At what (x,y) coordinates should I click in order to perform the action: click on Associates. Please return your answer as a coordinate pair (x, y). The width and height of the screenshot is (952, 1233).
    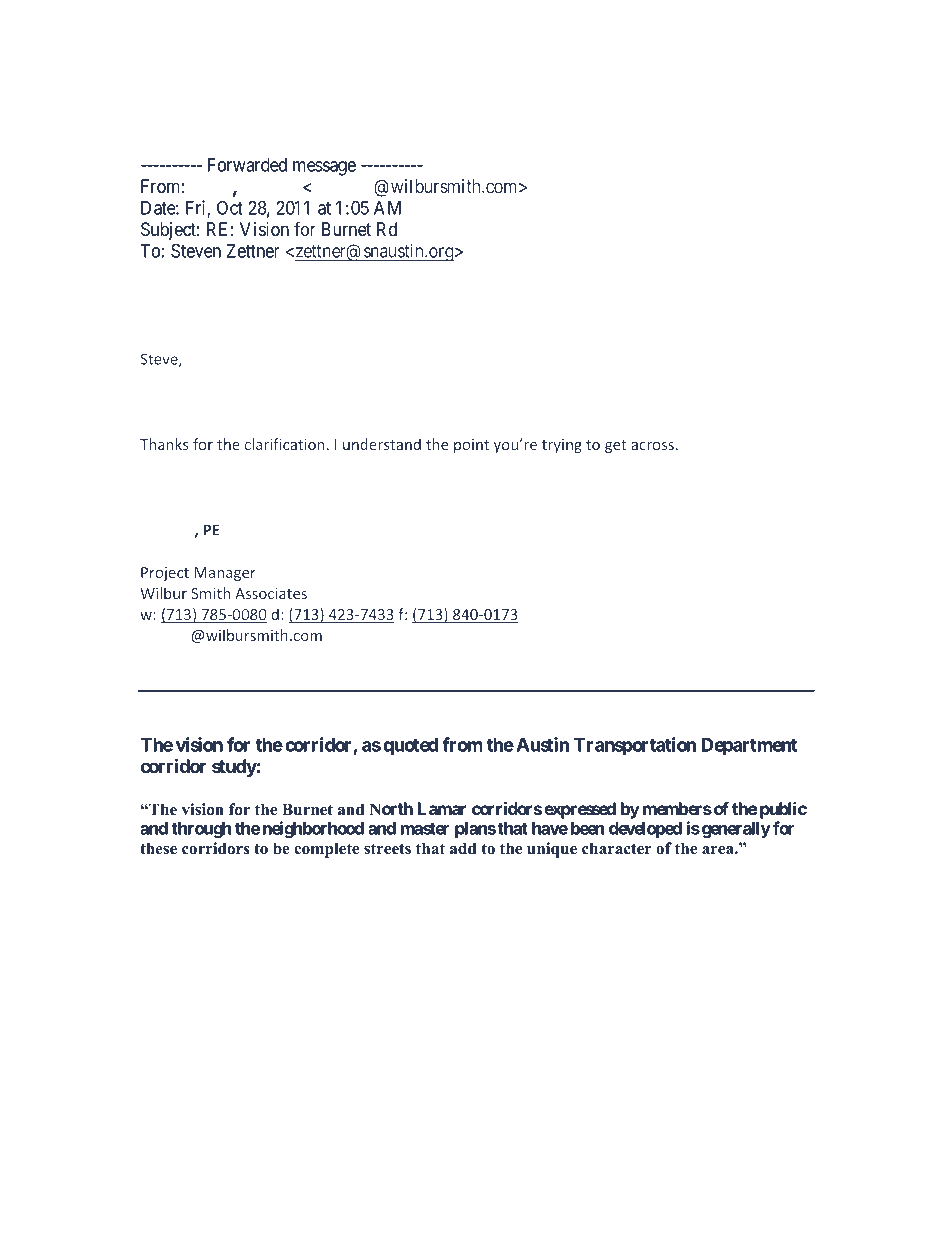
    Looking at the image, I should click on (271, 593).
